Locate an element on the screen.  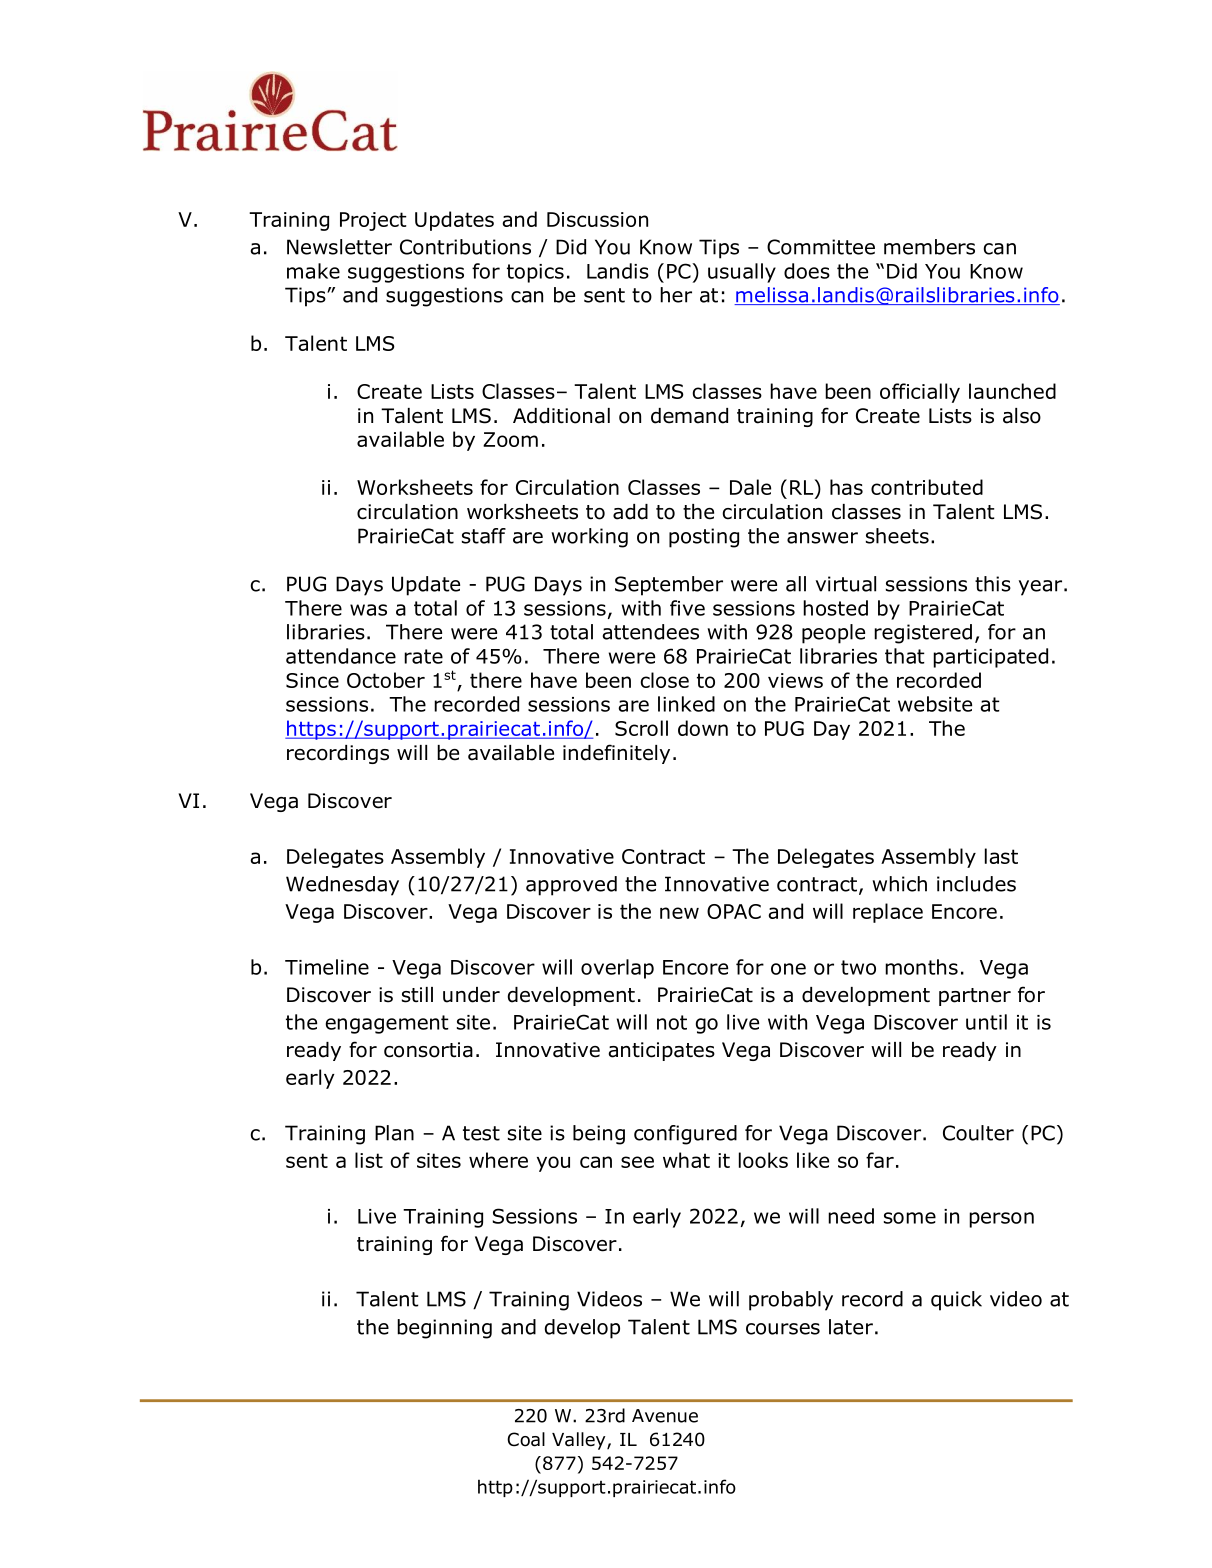
staff is located at coordinates (484, 536).
